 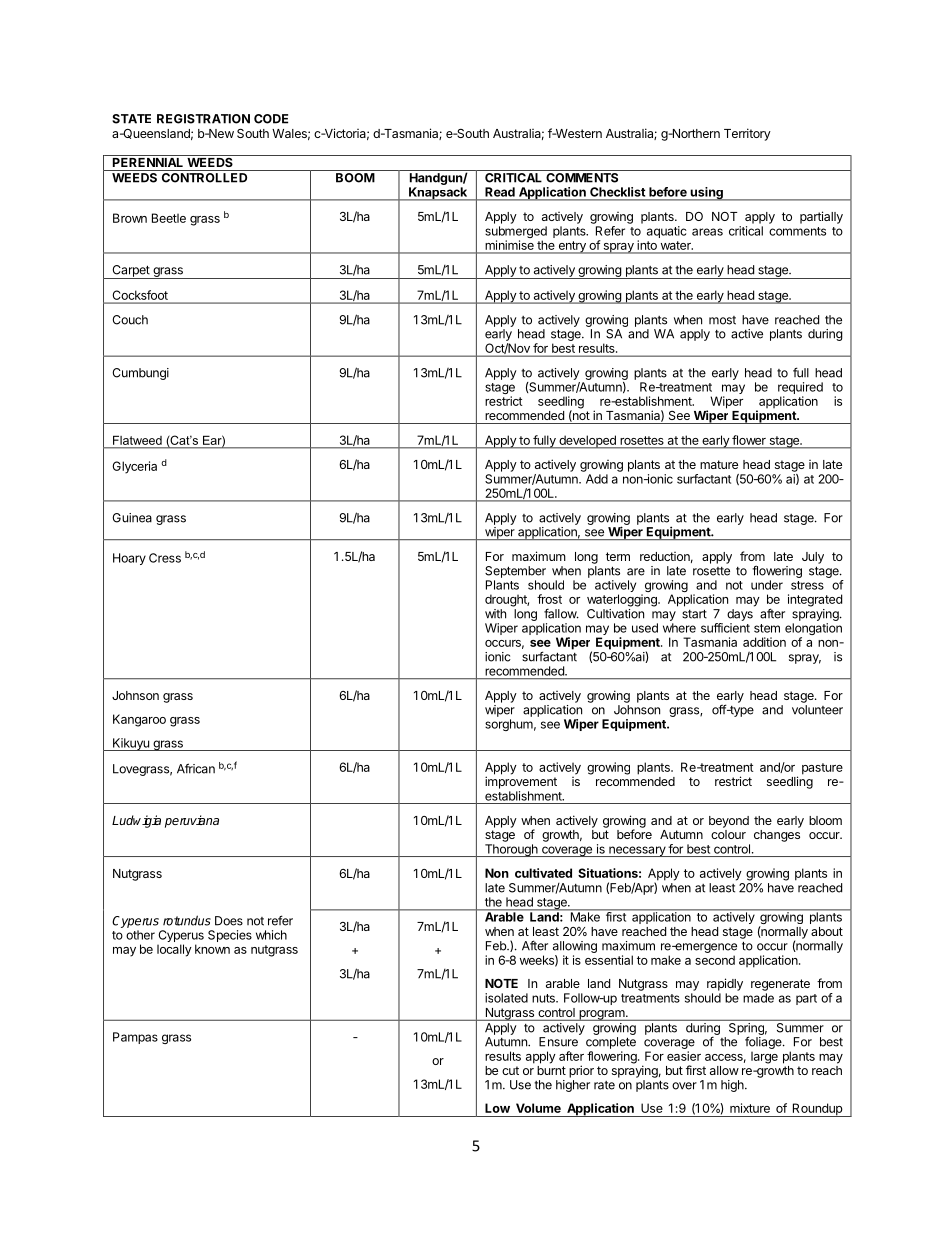 What do you see at coordinates (165, 558) in the document?
I see `Cress` at bounding box center [165, 558].
